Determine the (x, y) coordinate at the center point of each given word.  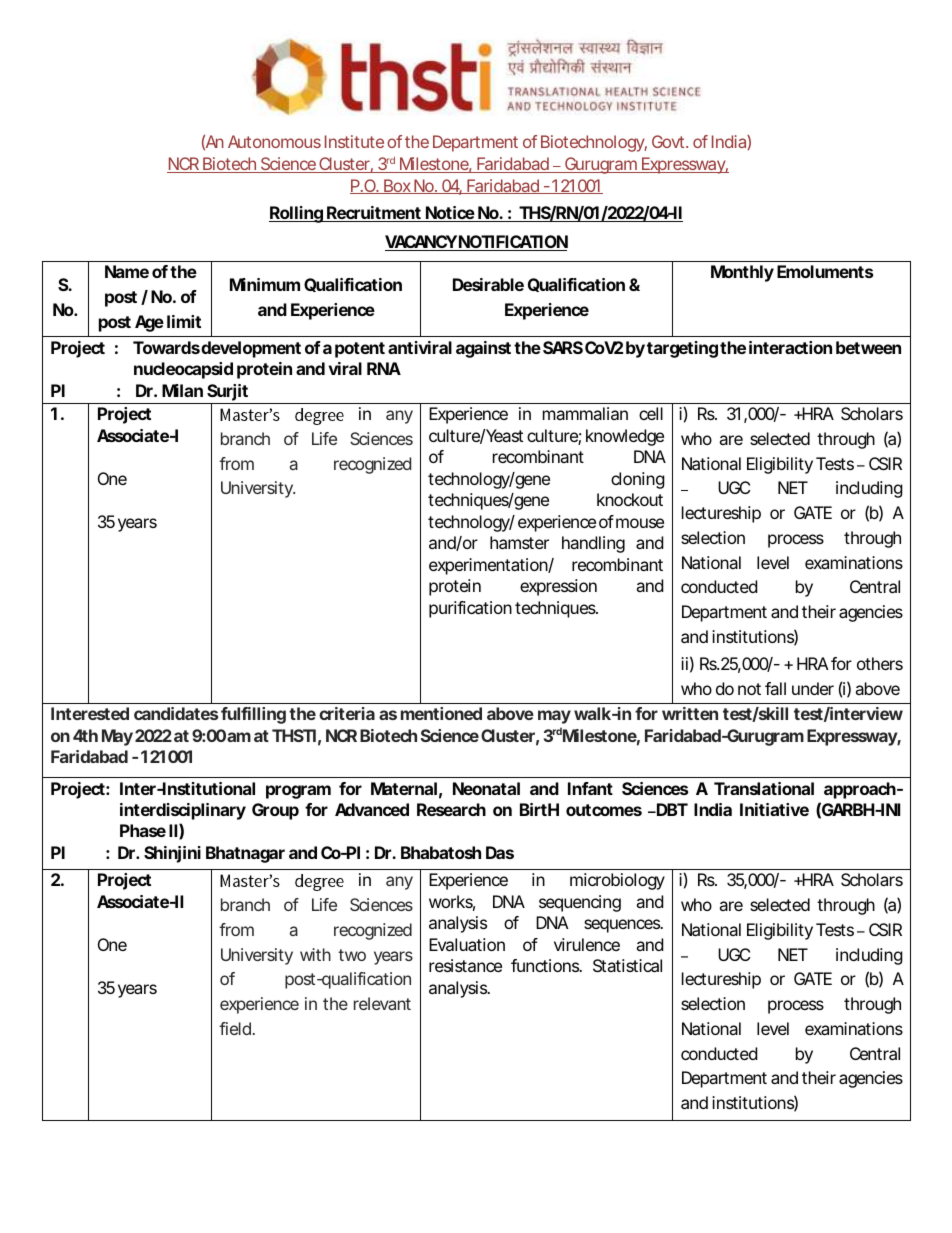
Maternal (404, 788)
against (483, 349)
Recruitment (373, 214)
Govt (668, 141)
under (813, 688)
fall (775, 688)
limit (184, 321)
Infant (590, 788)
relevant (382, 1003)
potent (360, 350)
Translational (764, 788)
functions (545, 965)
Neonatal (486, 788)
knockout (630, 499)
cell (651, 413)
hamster (519, 542)
